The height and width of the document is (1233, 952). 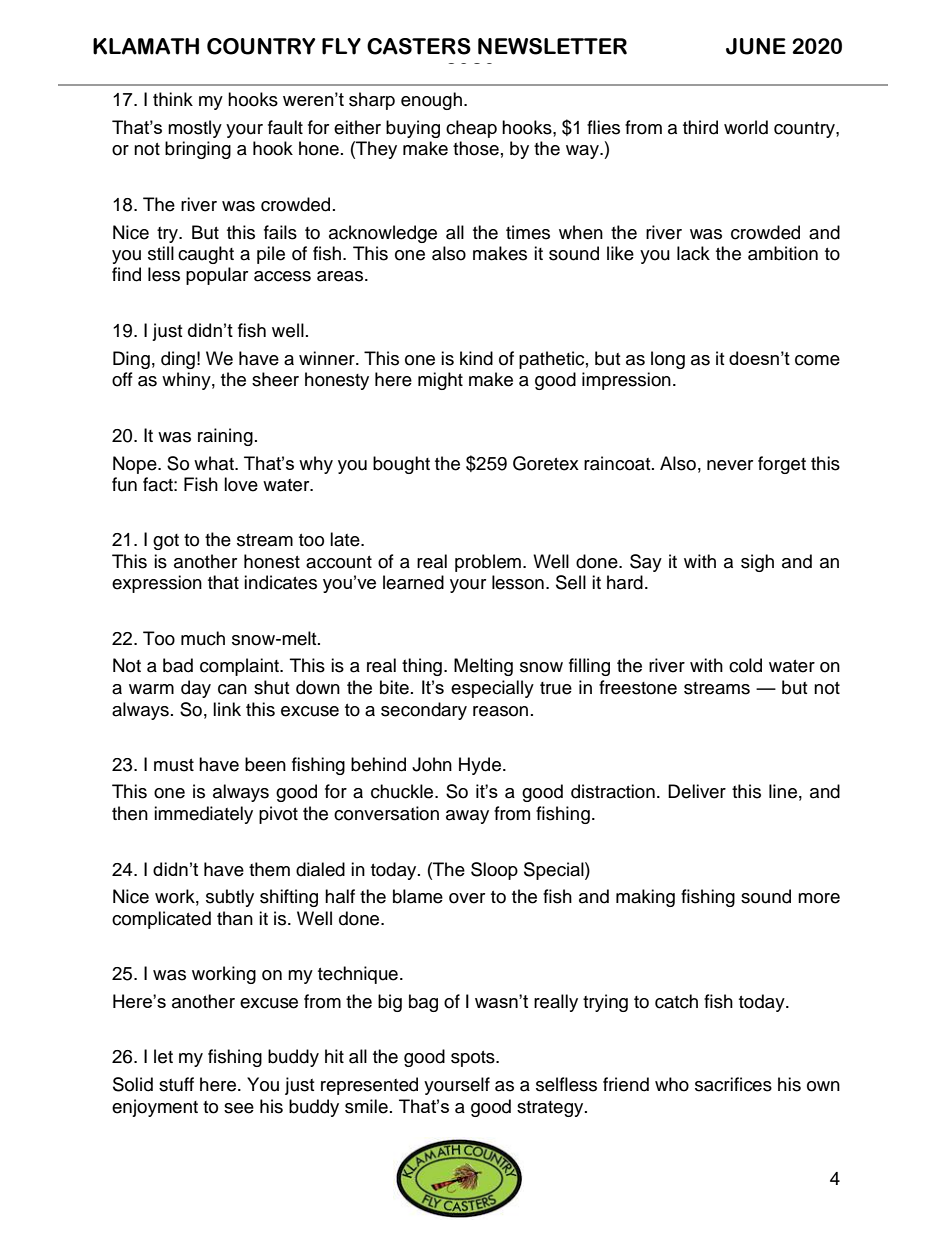 I want to click on might, so click(x=440, y=381).
